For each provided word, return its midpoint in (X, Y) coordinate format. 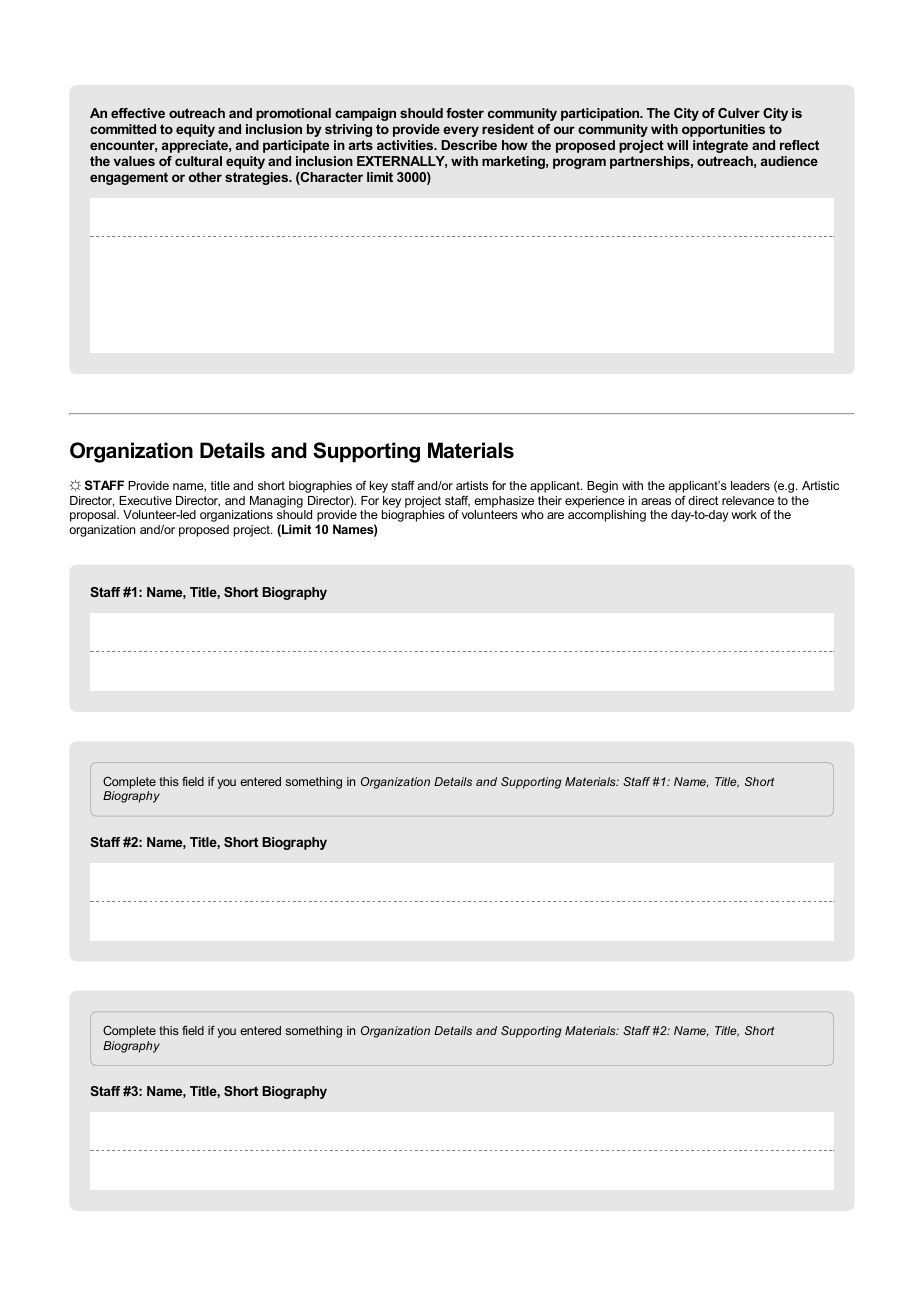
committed (123, 129)
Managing (276, 502)
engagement (129, 178)
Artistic (820, 485)
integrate (720, 146)
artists (472, 485)
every (461, 131)
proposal (94, 516)
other (205, 177)
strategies (258, 178)
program (579, 163)
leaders (750, 485)
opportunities (723, 130)
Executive (145, 500)
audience (789, 161)
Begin (602, 487)
